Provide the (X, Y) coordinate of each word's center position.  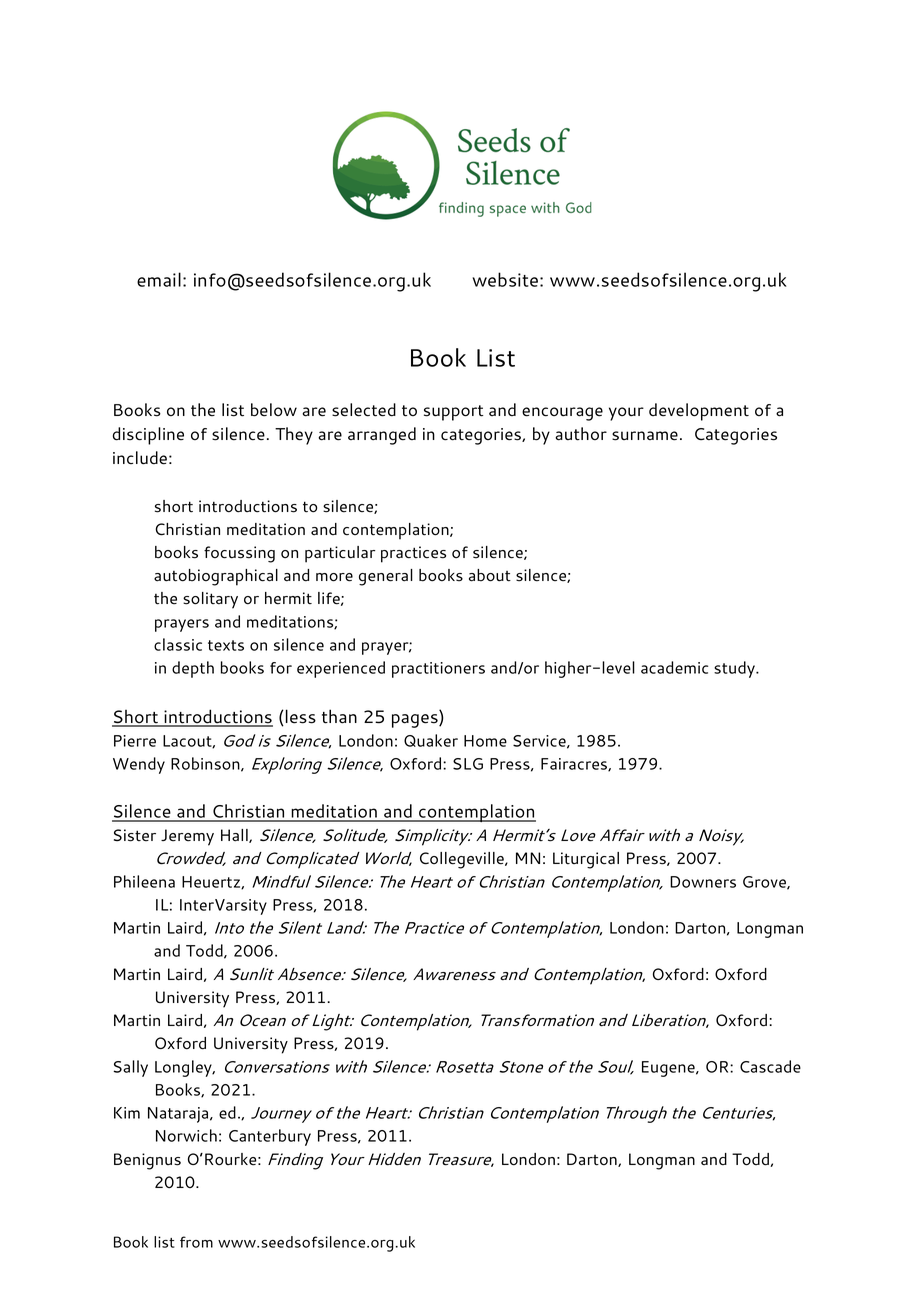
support (453, 413)
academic (674, 667)
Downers (703, 882)
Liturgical (586, 860)
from (196, 1242)
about (490, 575)
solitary (210, 600)
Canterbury (270, 1137)
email (159, 279)
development (699, 412)
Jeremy (187, 837)
